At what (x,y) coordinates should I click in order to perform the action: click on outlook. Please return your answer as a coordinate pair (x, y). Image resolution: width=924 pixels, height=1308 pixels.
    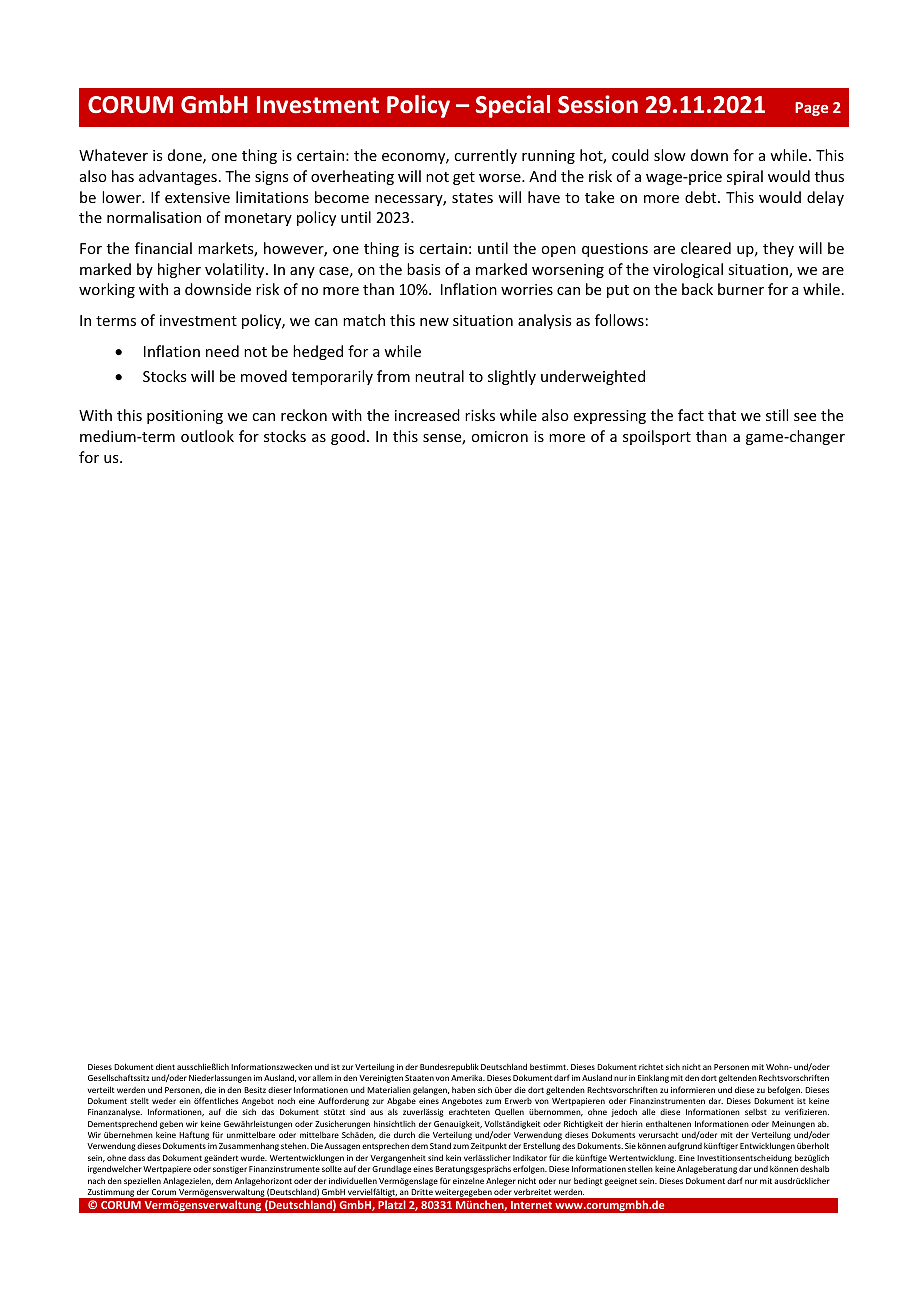
    Looking at the image, I should click on (207, 436).
